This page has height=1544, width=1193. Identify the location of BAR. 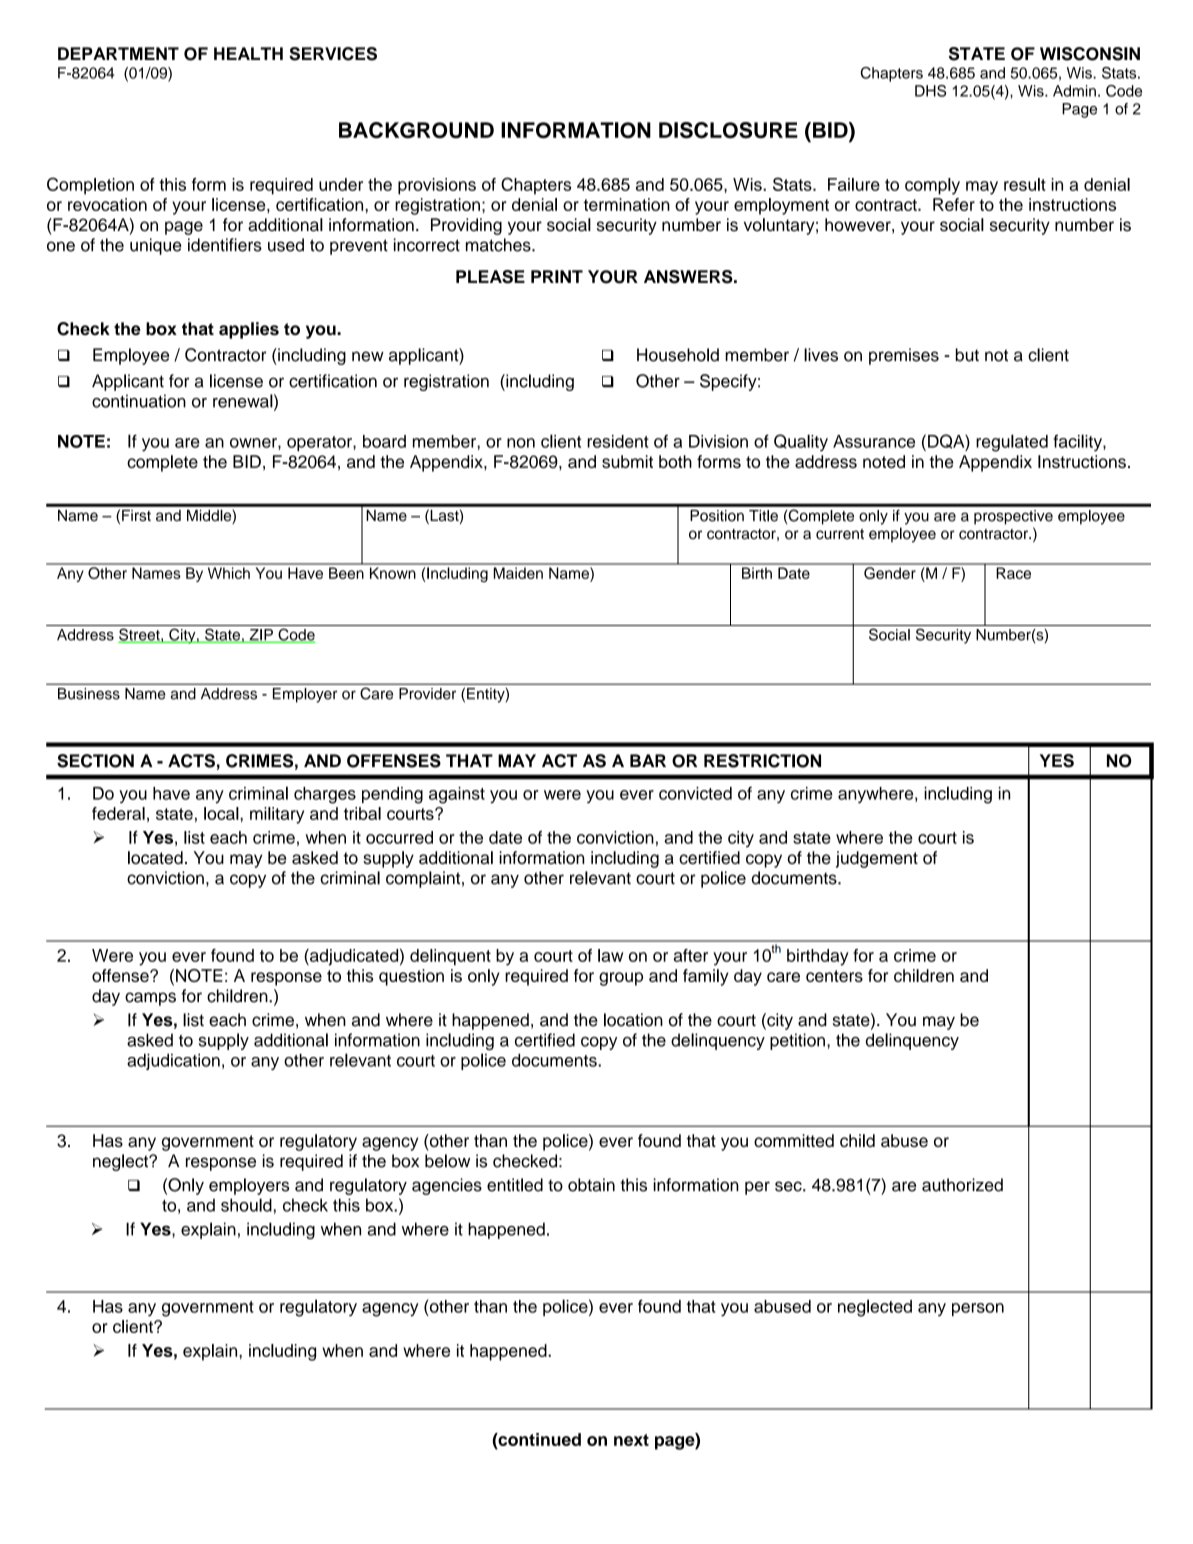
(648, 760).
